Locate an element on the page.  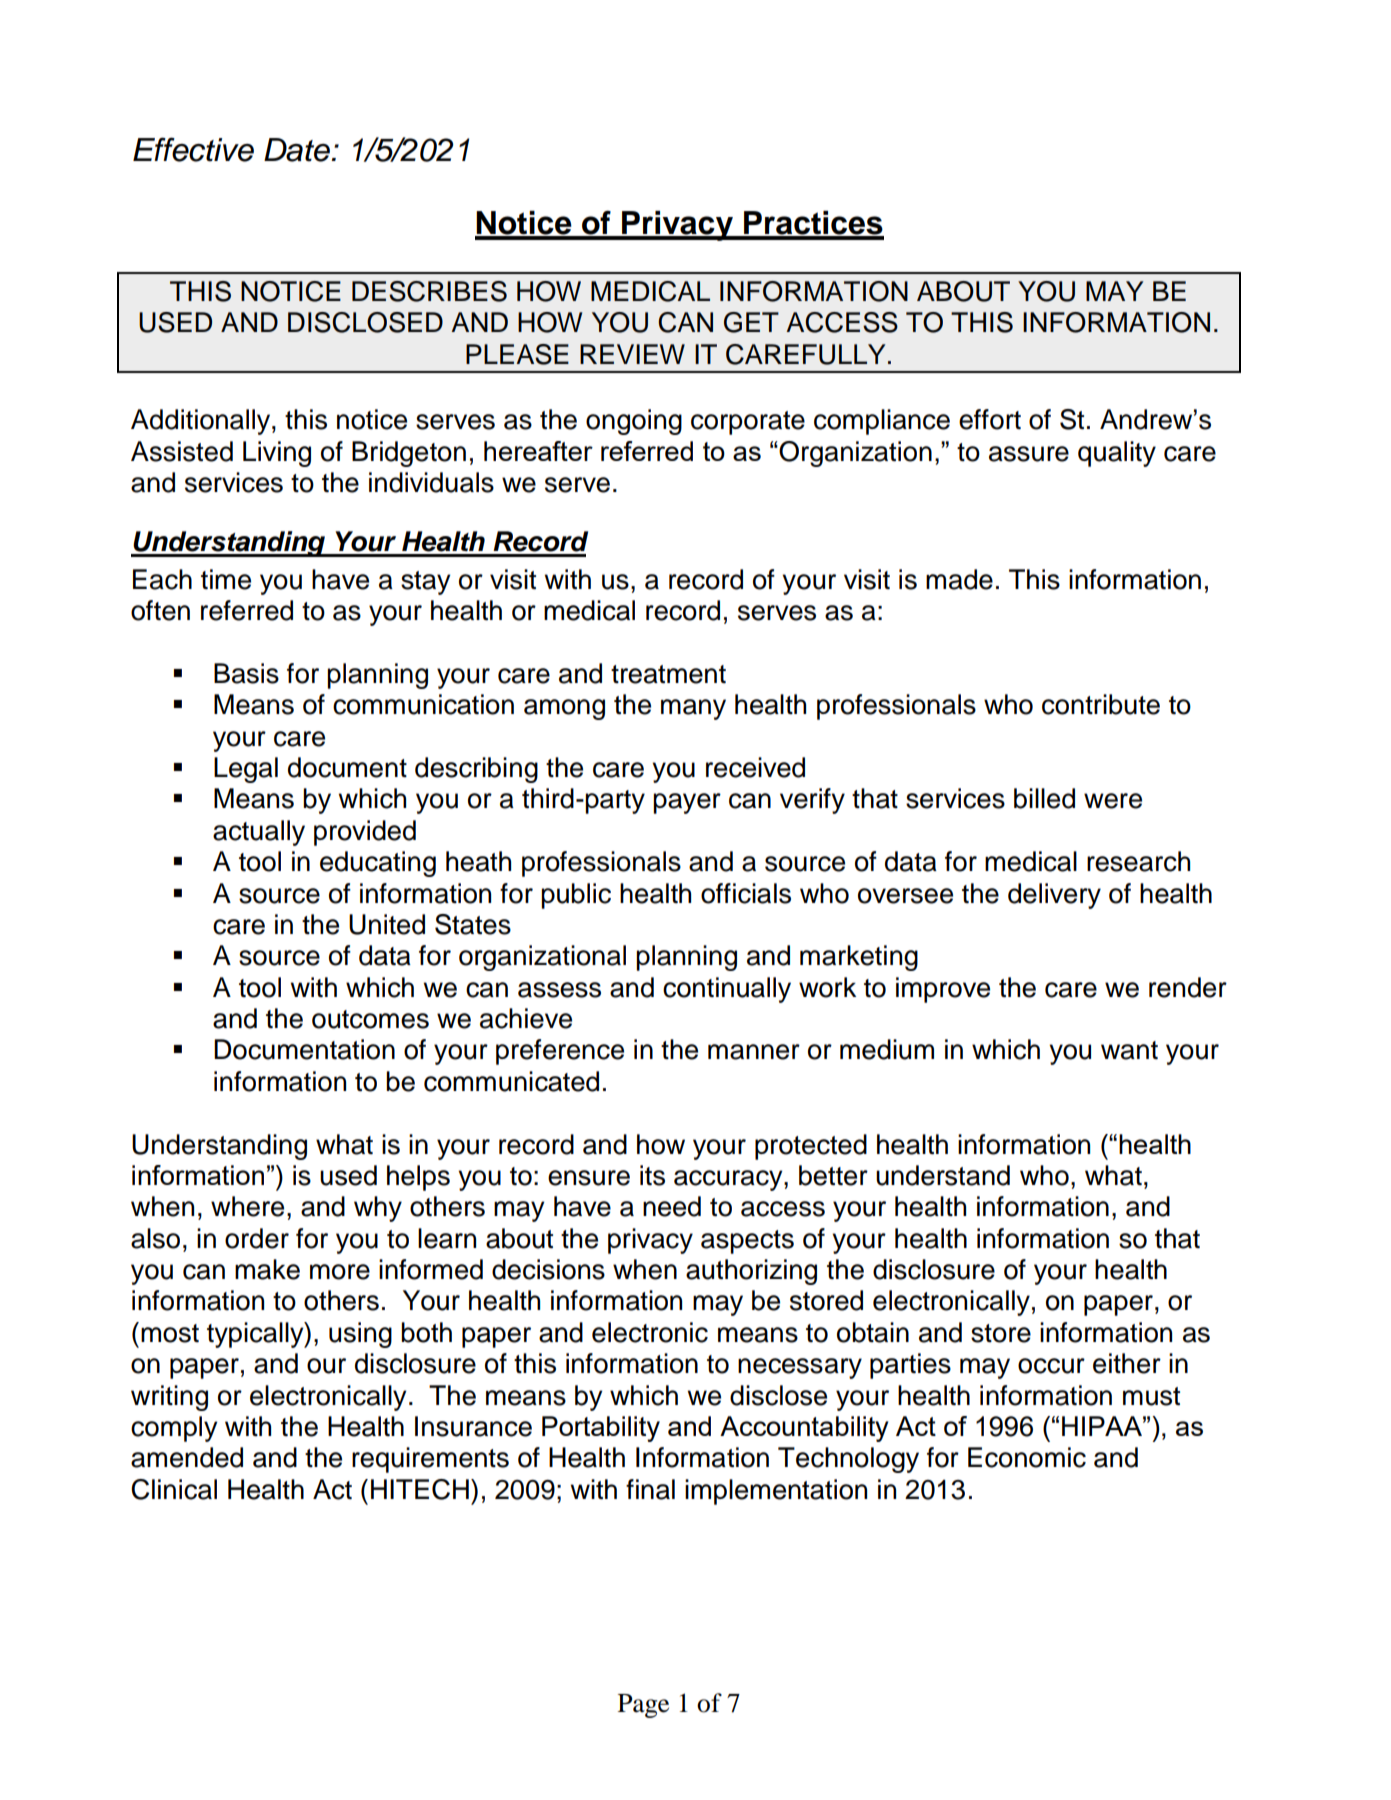
where is located at coordinates (247, 1206).
